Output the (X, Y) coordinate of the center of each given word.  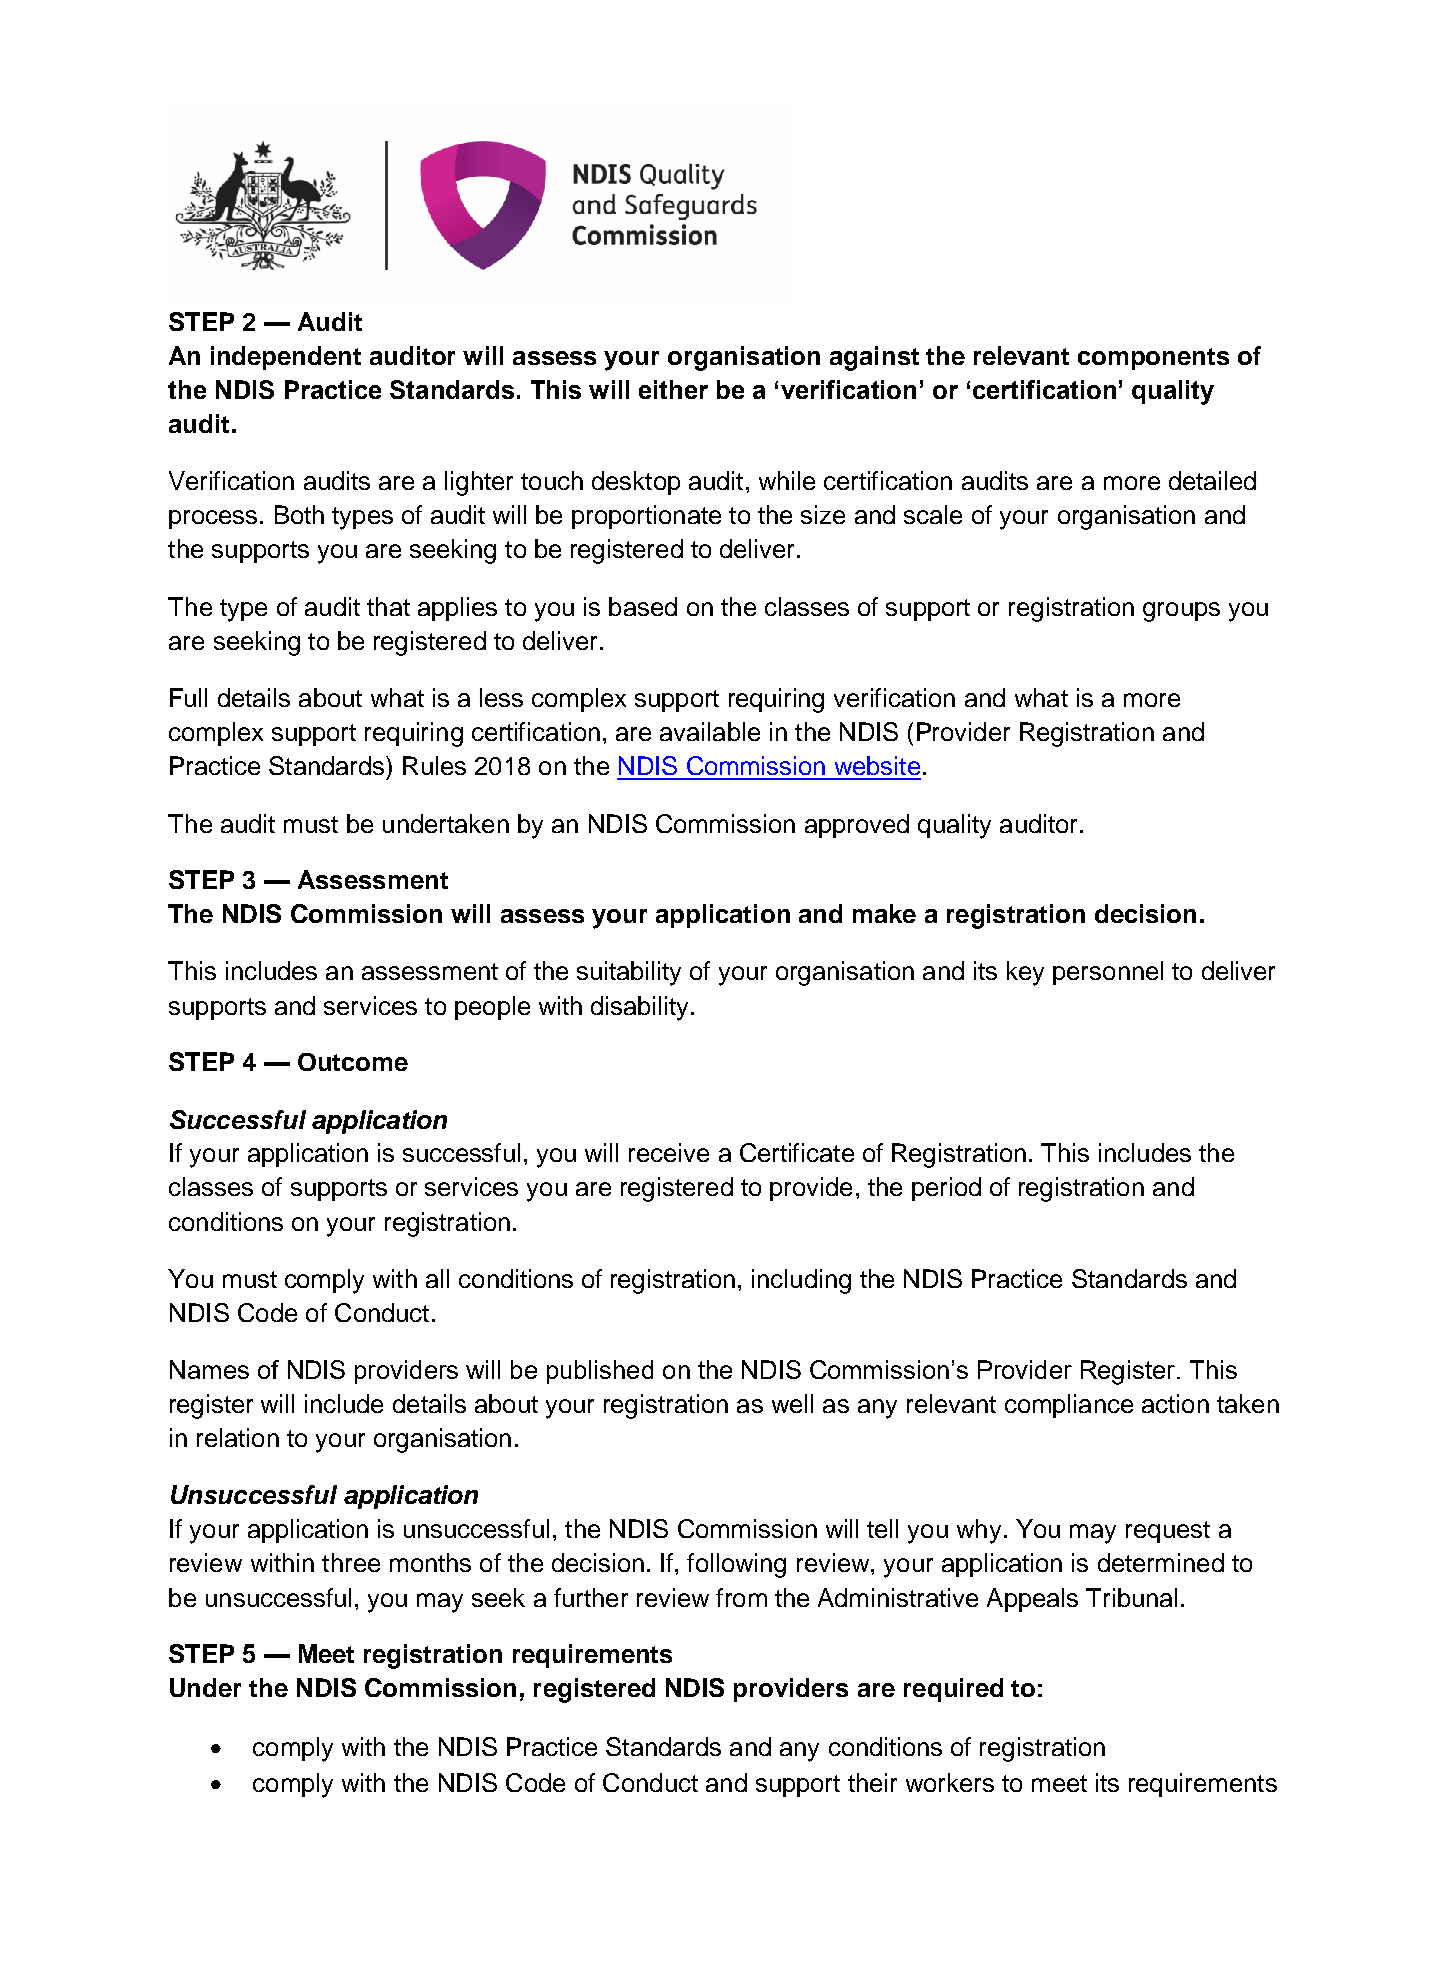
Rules (434, 765)
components (1153, 359)
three (351, 1562)
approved (857, 826)
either (673, 389)
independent (286, 358)
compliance (1069, 1406)
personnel (1108, 973)
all (437, 1278)
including (801, 1281)
